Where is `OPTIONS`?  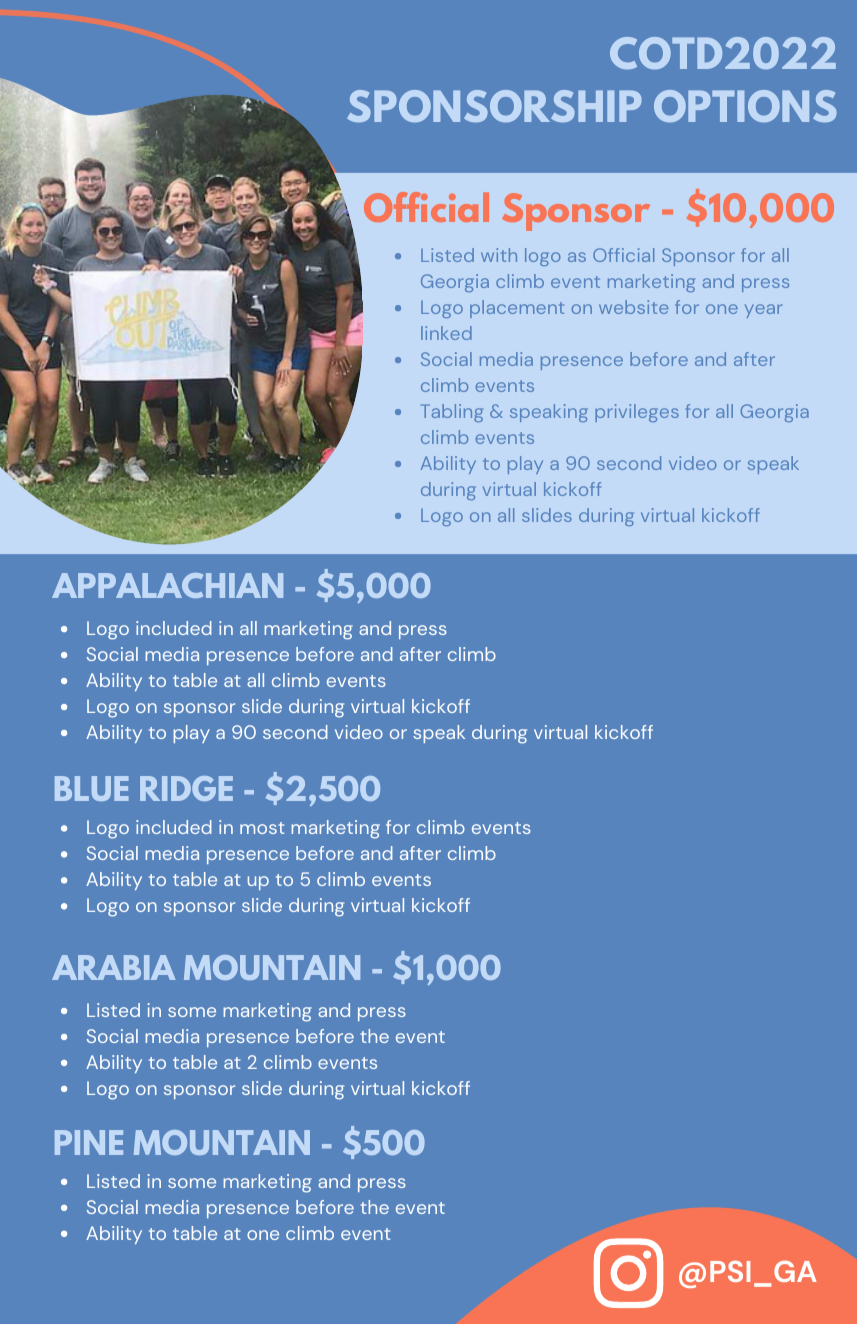
OPTIONS is located at coordinates (745, 106).
